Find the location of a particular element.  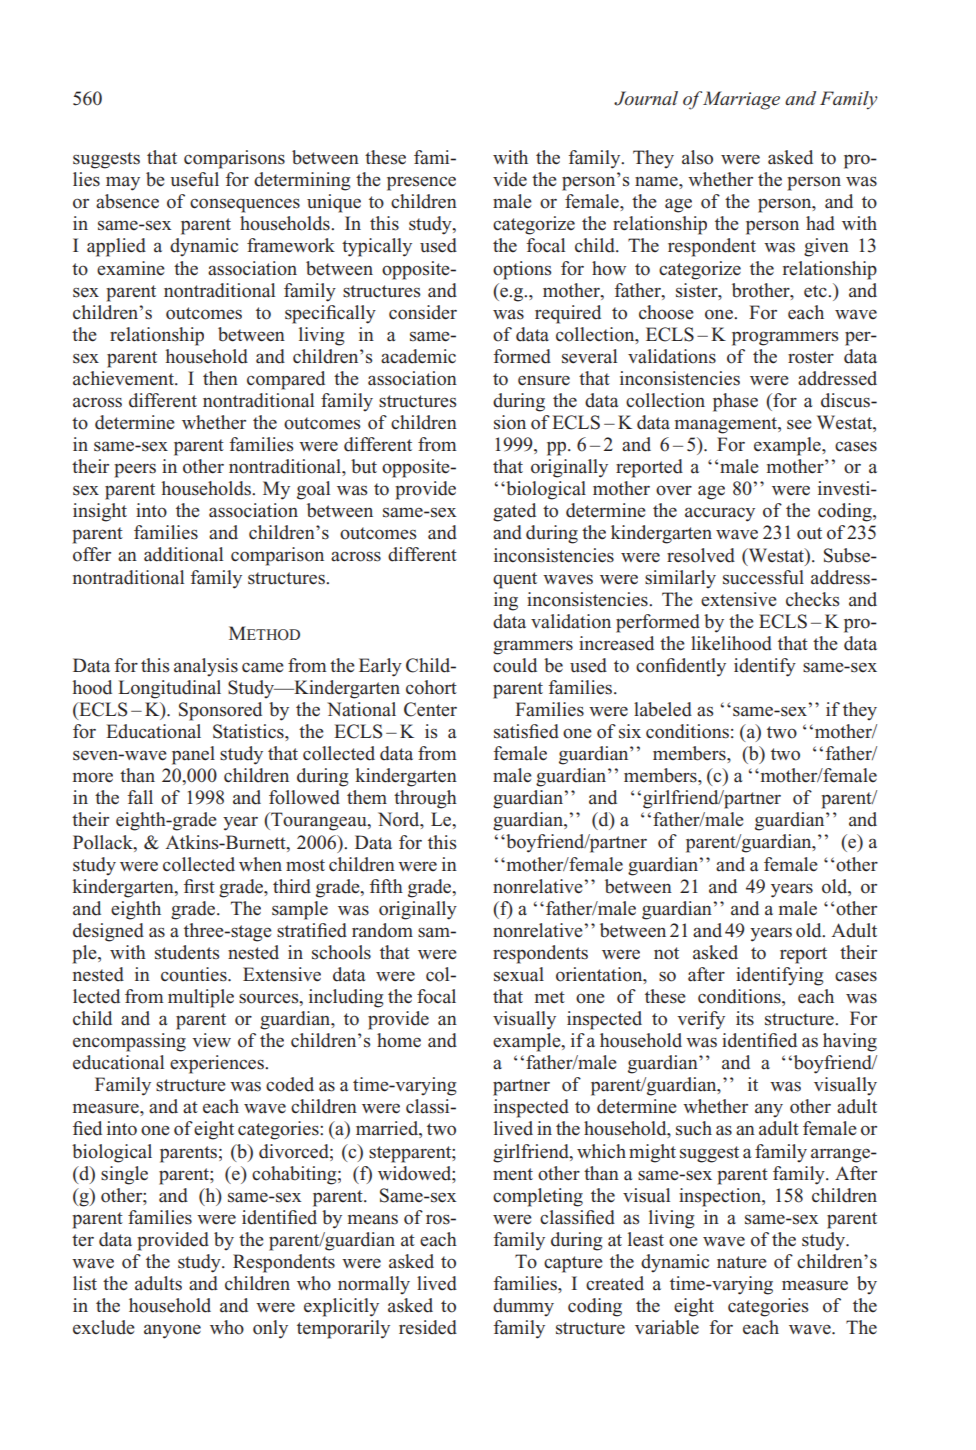

presence is located at coordinates (421, 183).
